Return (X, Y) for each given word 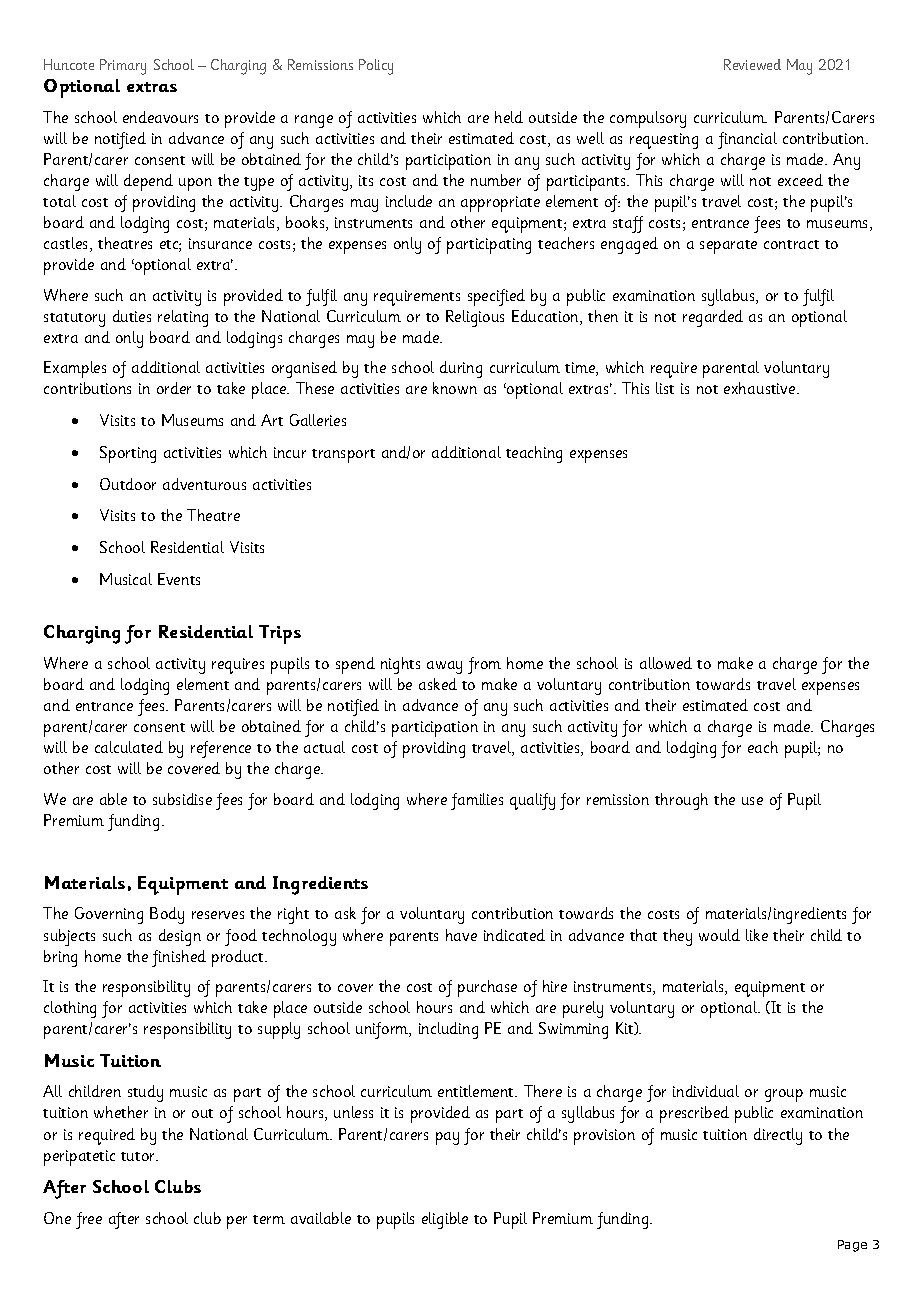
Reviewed (752, 64)
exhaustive (761, 388)
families (477, 801)
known (455, 388)
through (681, 801)
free (89, 1220)
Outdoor (128, 484)
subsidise (182, 799)
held (509, 117)
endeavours (160, 117)
